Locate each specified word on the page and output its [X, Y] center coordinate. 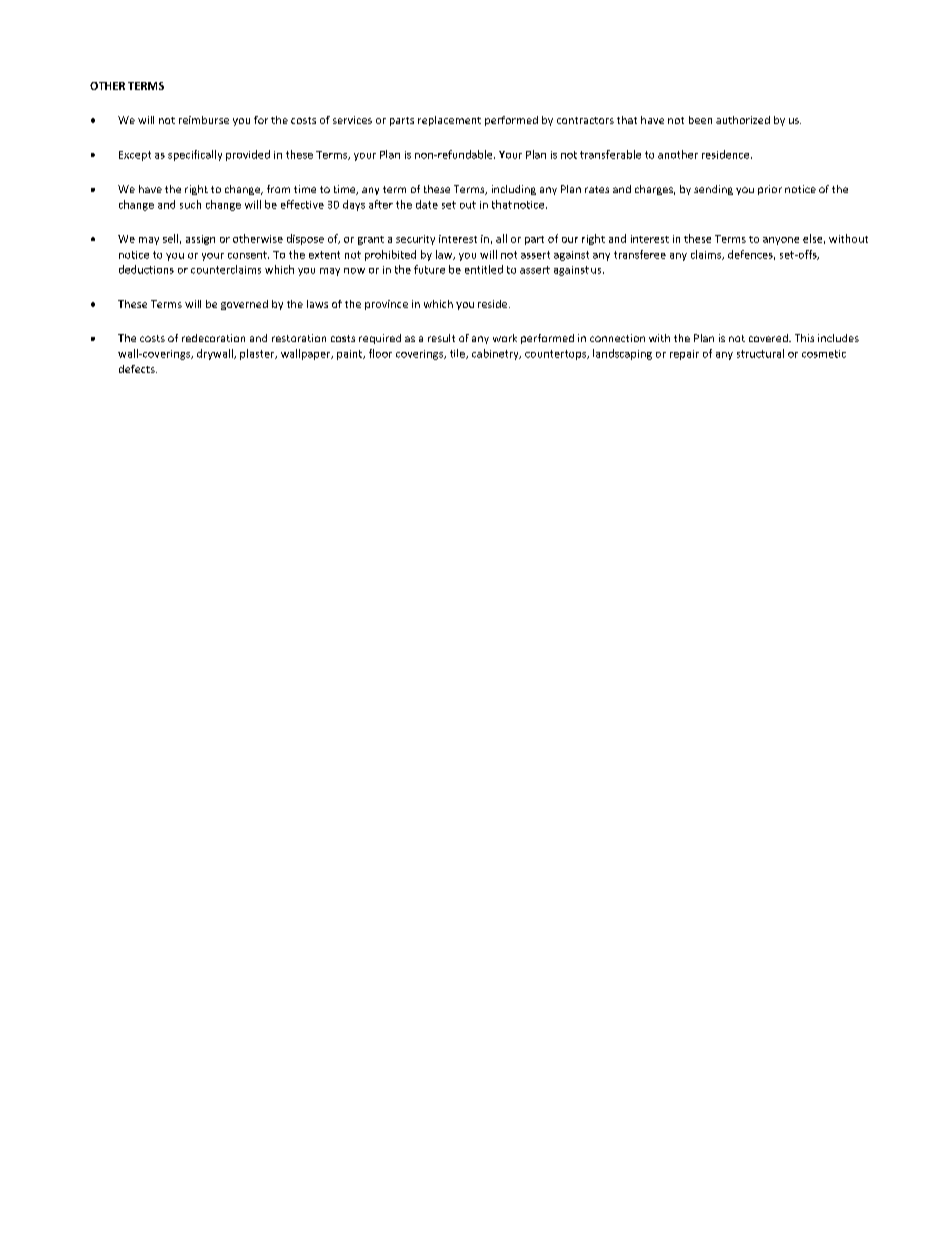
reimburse [204, 120]
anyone [781, 241]
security [415, 240]
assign [200, 240]
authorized [743, 120]
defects [138, 369]
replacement [449, 121]
